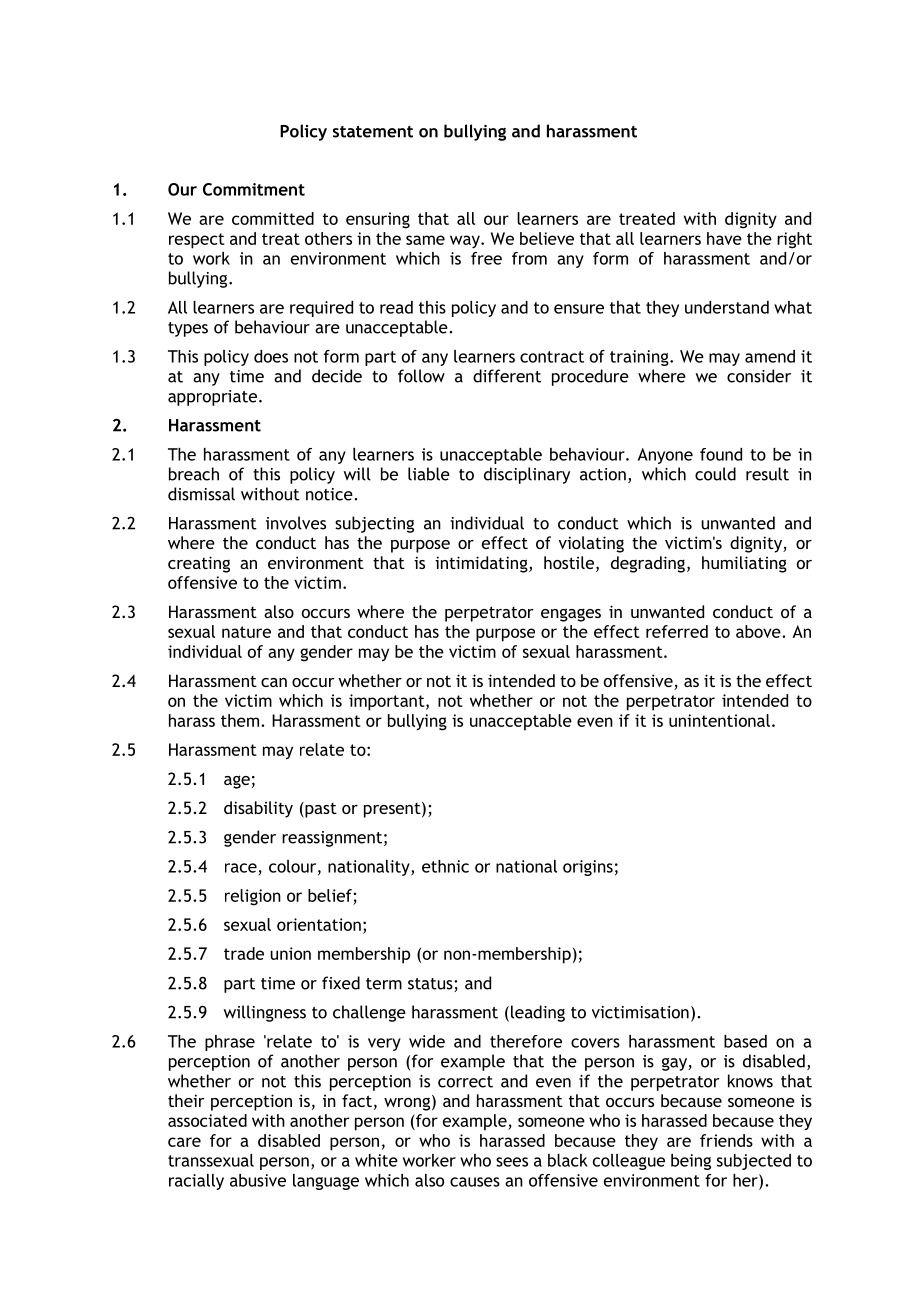 The height and width of the screenshot is (1308, 924). What do you see at coordinates (527, 475) in the screenshot?
I see `disciplinary` at bounding box center [527, 475].
